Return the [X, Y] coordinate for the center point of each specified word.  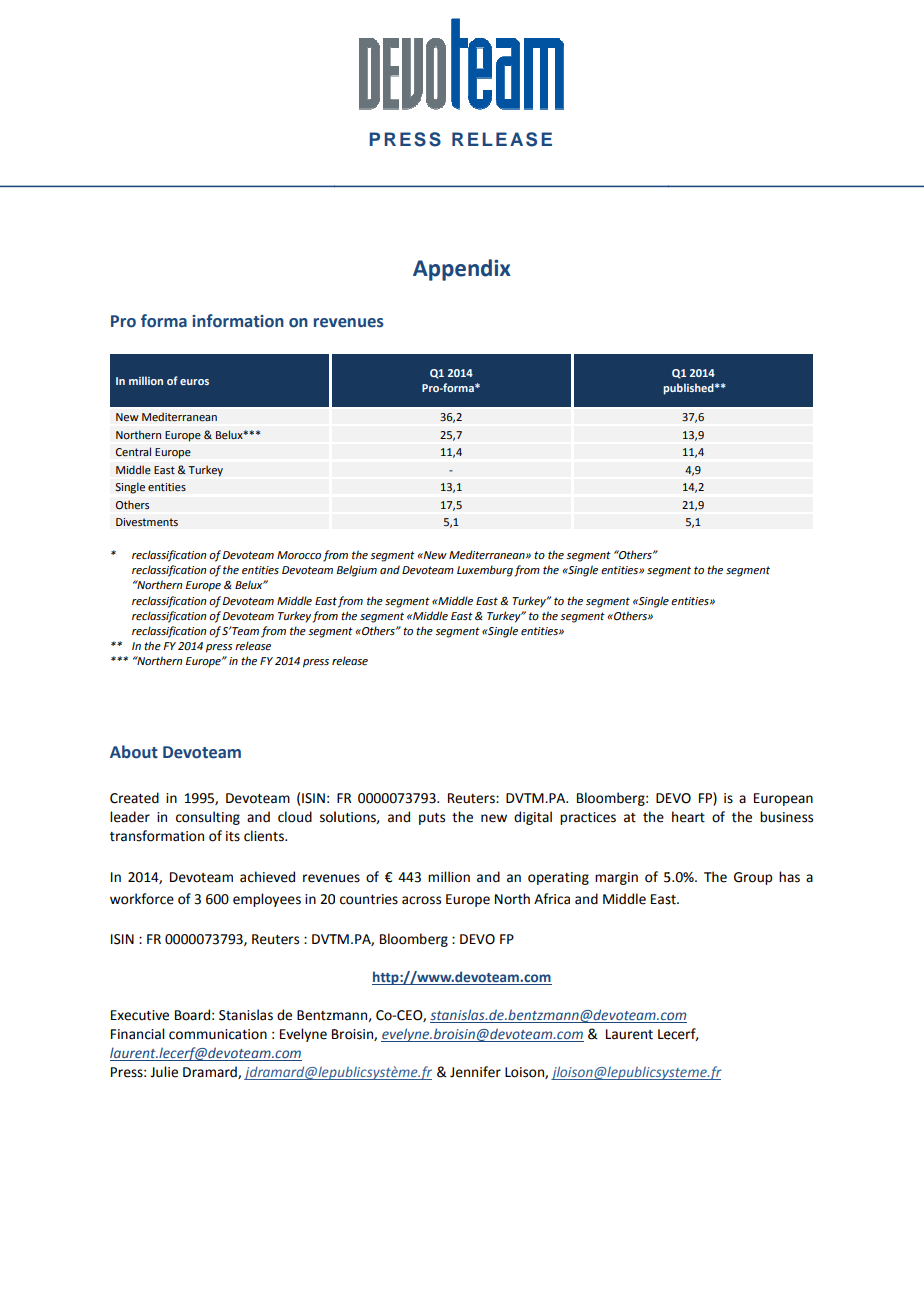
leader [130, 817]
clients [265, 836]
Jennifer [475, 1072]
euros [194, 382]
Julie [164, 1072]
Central [133, 452]
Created [134, 798]
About [134, 752]
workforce [142, 899]
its [233, 836]
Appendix [462, 270]
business [786, 817]
